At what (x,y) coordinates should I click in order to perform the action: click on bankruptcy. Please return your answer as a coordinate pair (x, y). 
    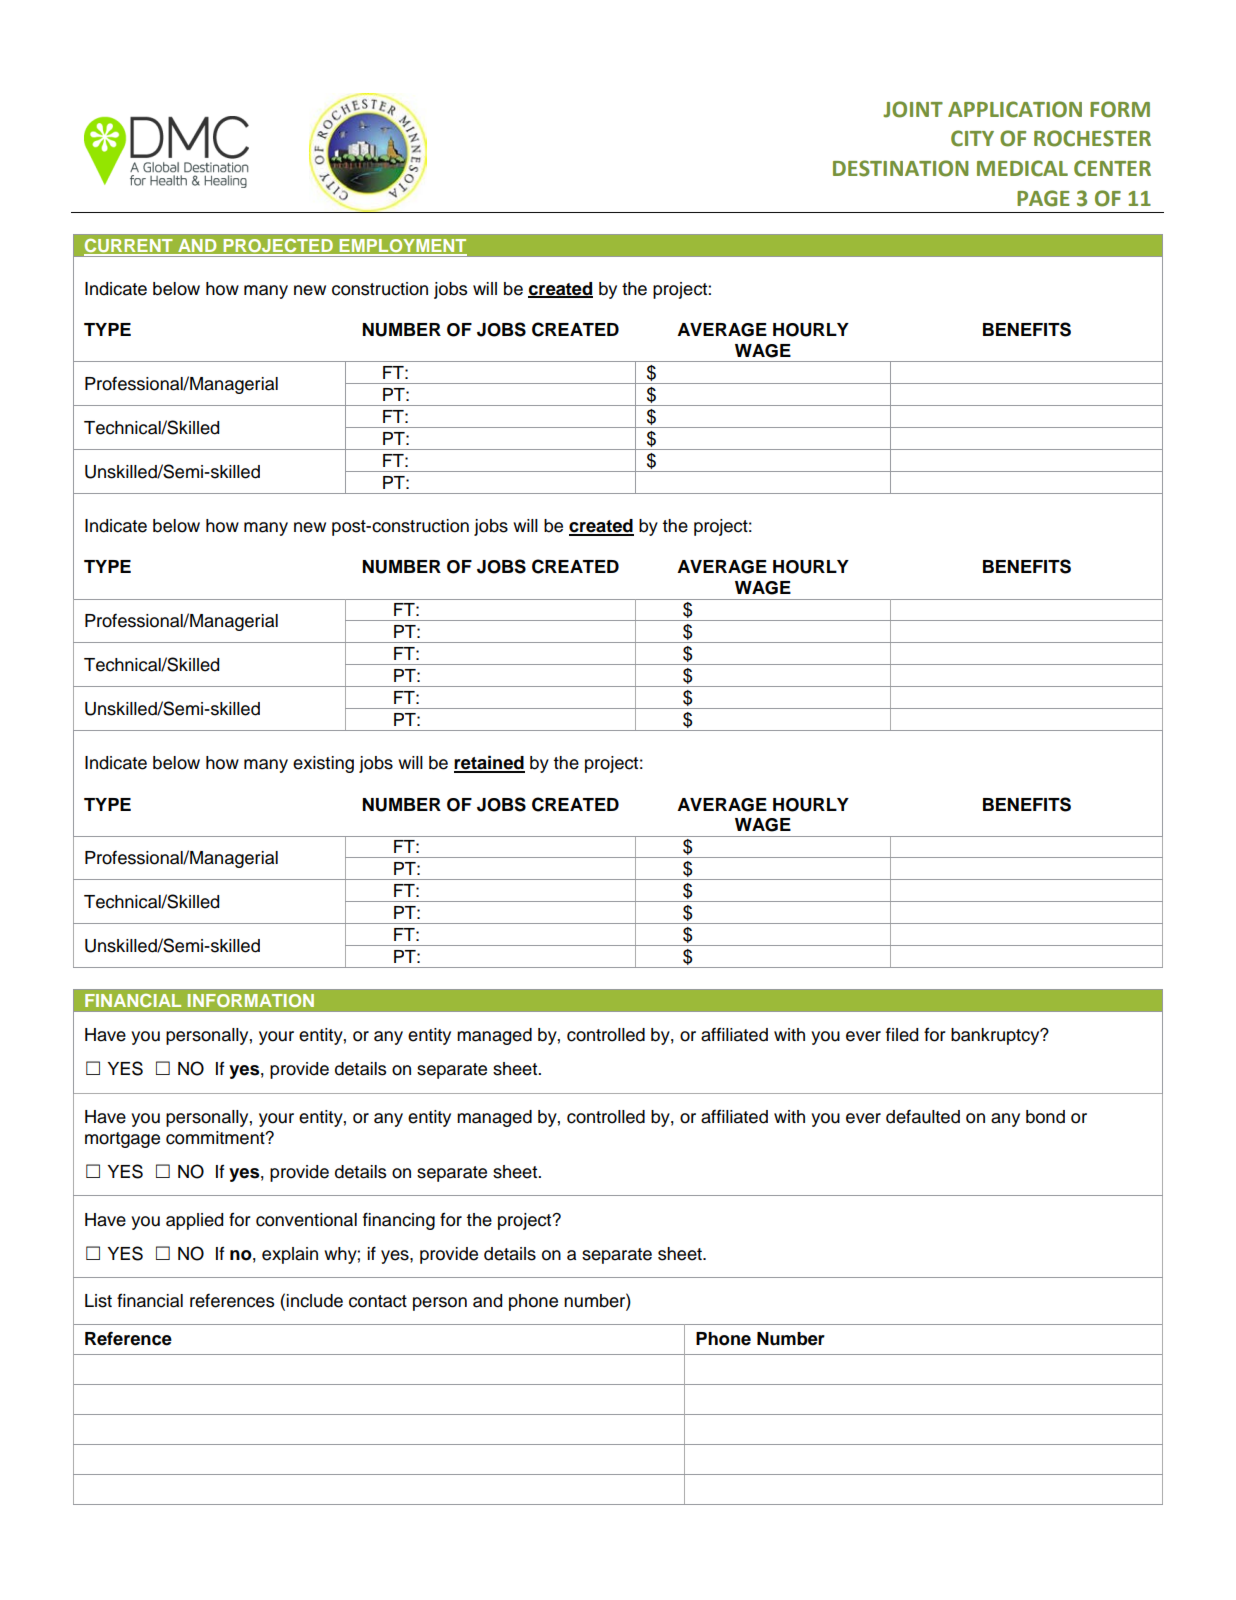
    Looking at the image, I should click on (996, 1036).
